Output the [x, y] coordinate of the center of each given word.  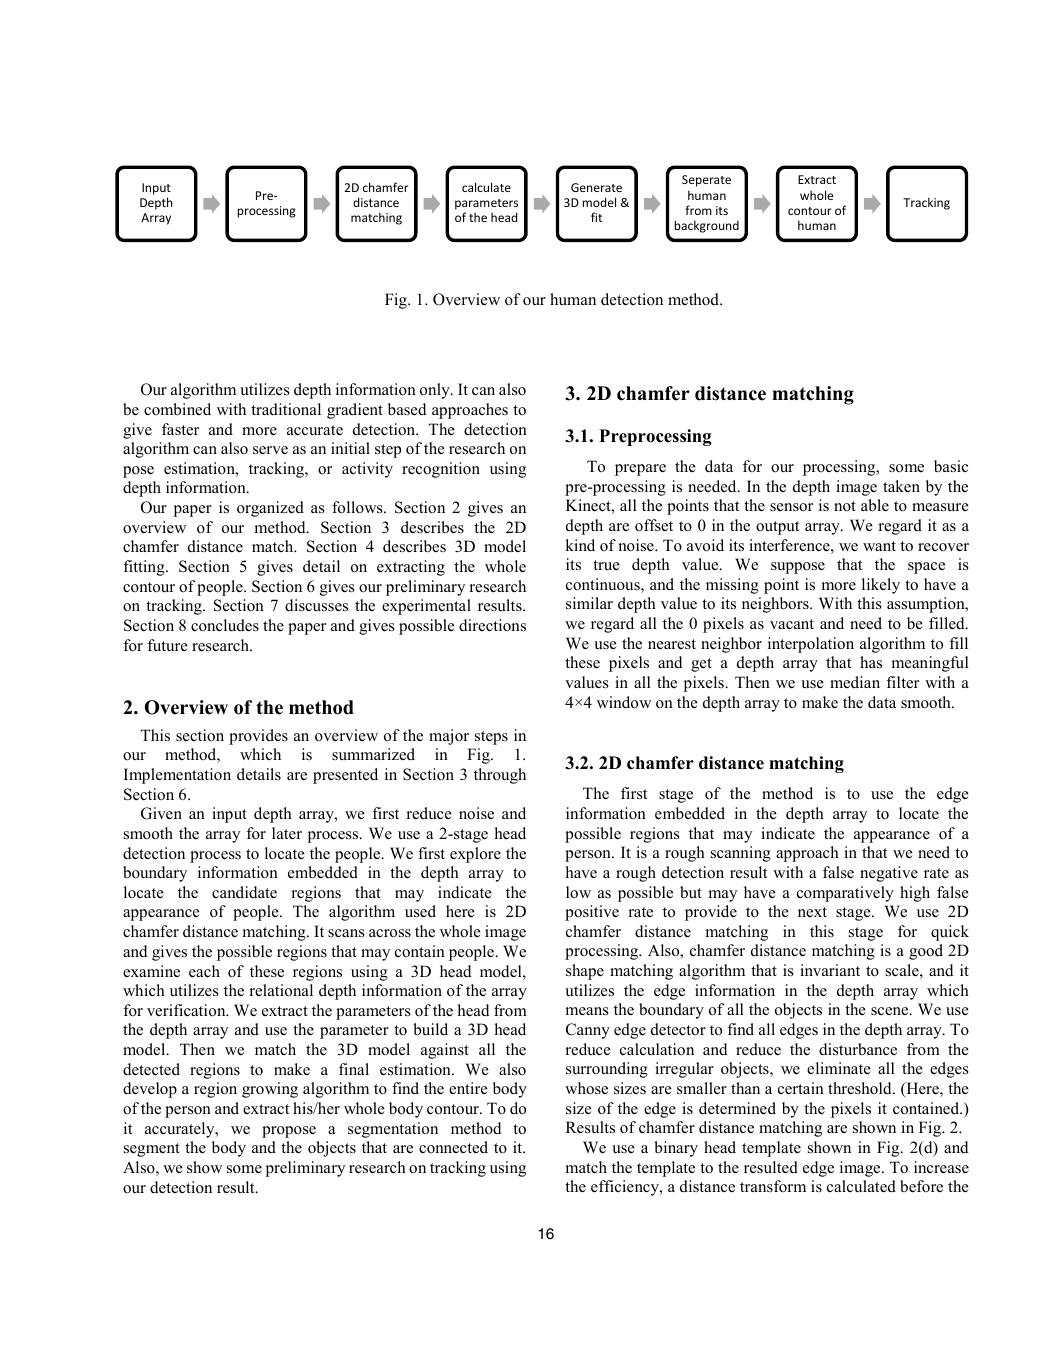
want [879, 546]
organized [270, 509]
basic [951, 466]
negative [889, 874]
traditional [286, 409]
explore [475, 855]
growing [270, 1090]
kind [580, 545]
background [706, 226]
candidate [244, 892]
